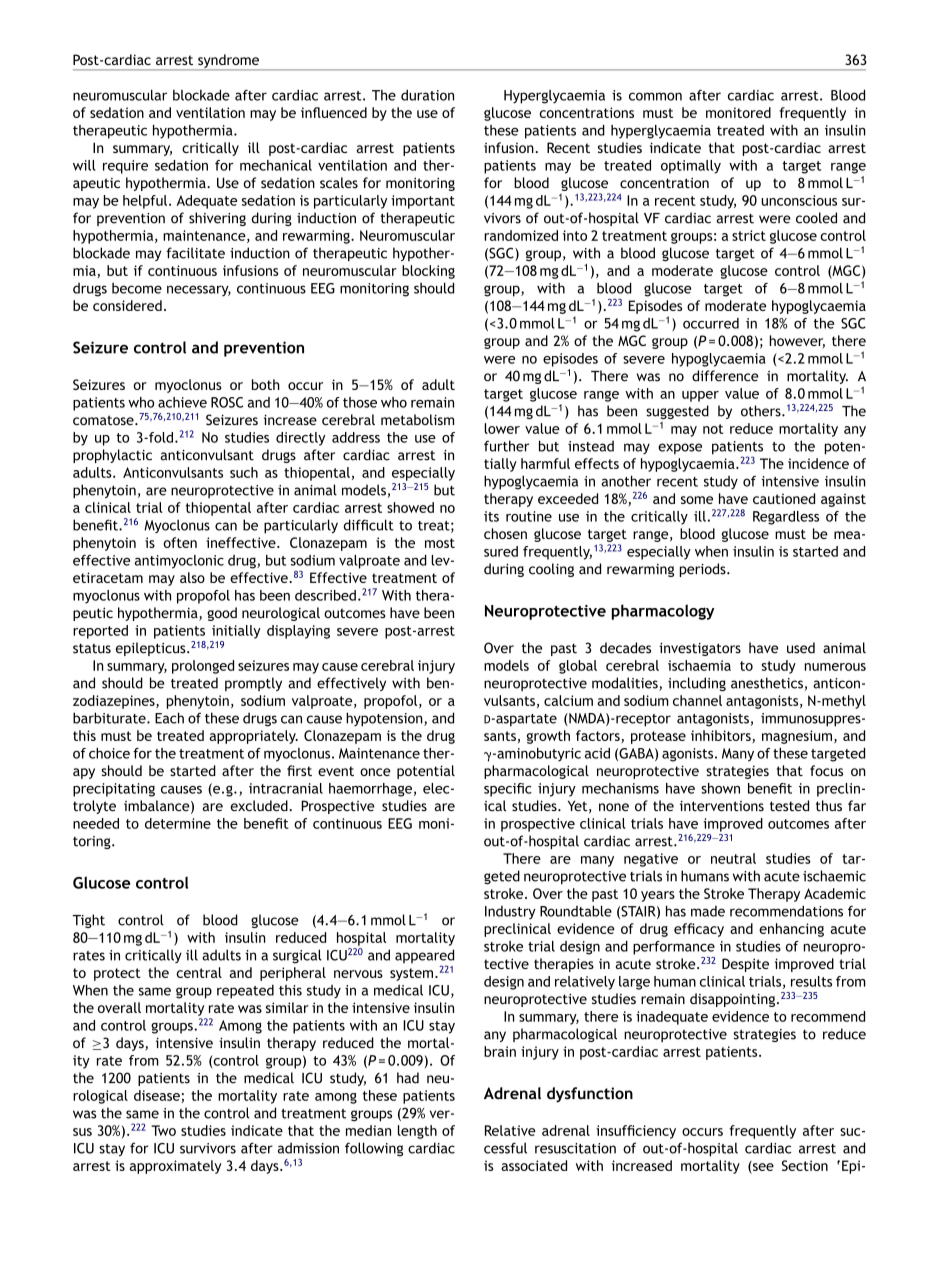 The width and height of the document is (952, 1271). What do you see at coordinates (417, 1132) in the document?
I see `length` at bounding box center [417, 1132].
